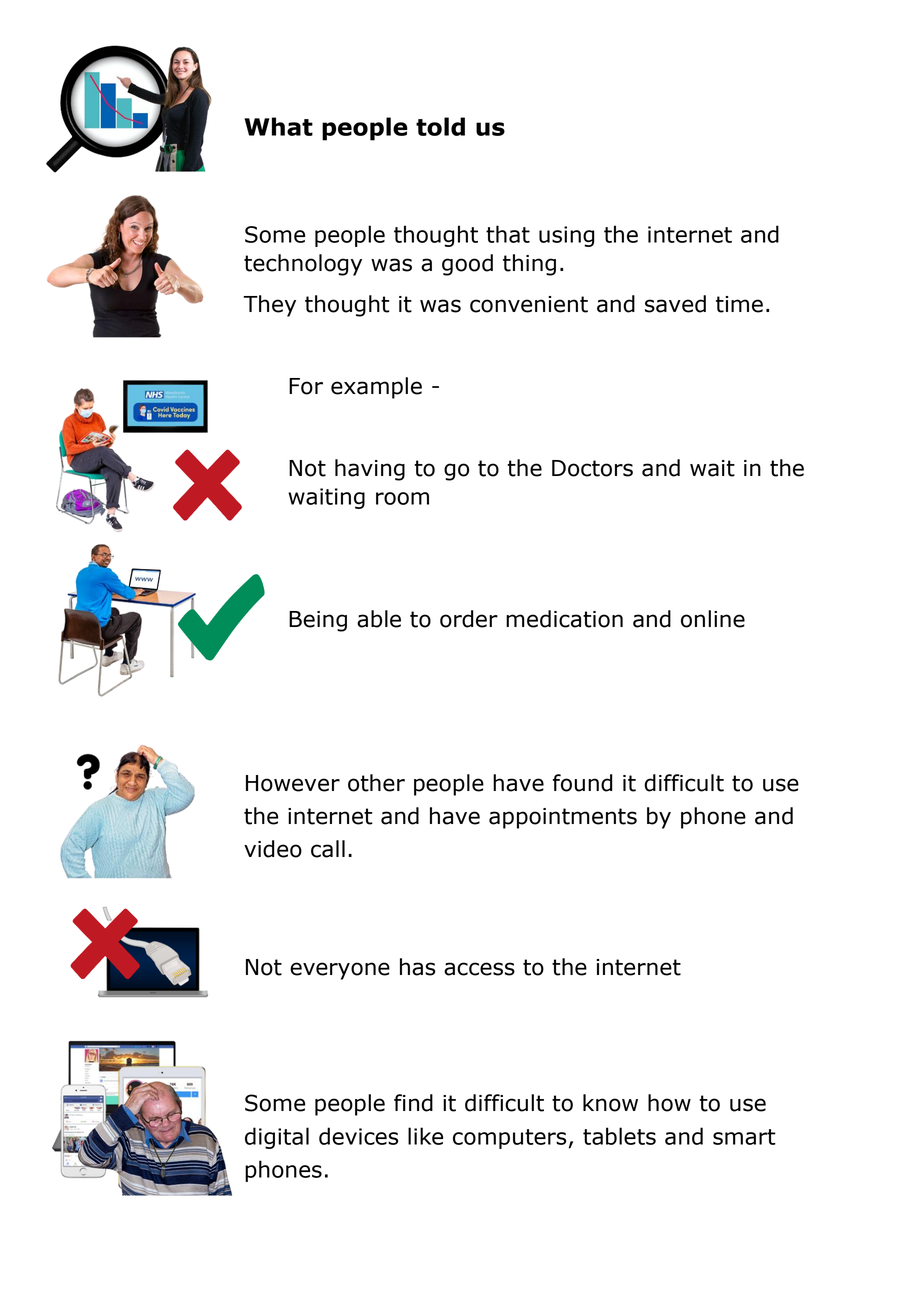 This screenshot has width=924, height=1308. I want to click on Being, so click(318, 621).
